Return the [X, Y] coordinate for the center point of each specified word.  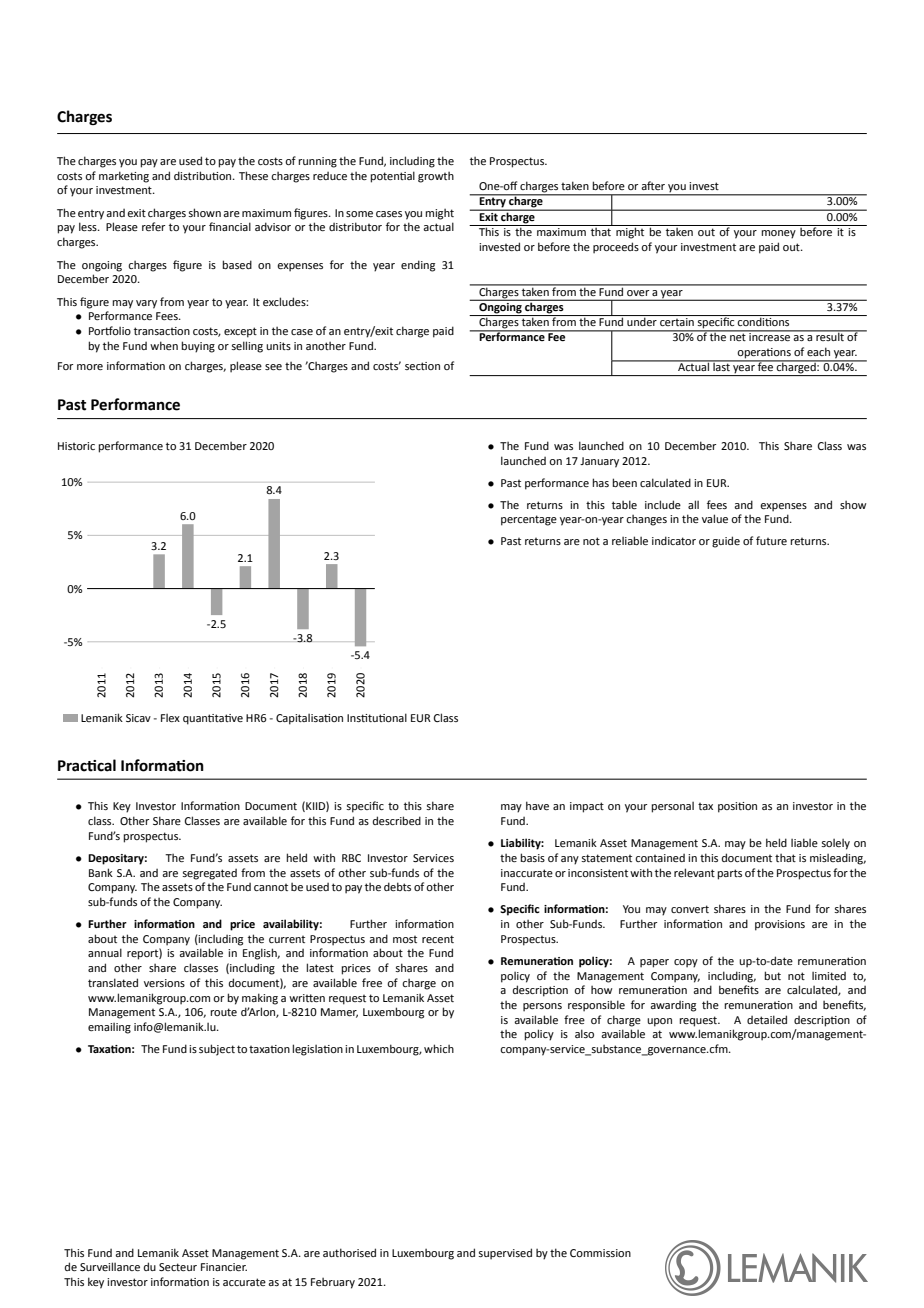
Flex [170, 718]
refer [153, 226]
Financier [224, 1267]
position [737, 807]
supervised [505, 1254]
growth [436, 177]
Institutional [377, 717]
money [778, 234]
